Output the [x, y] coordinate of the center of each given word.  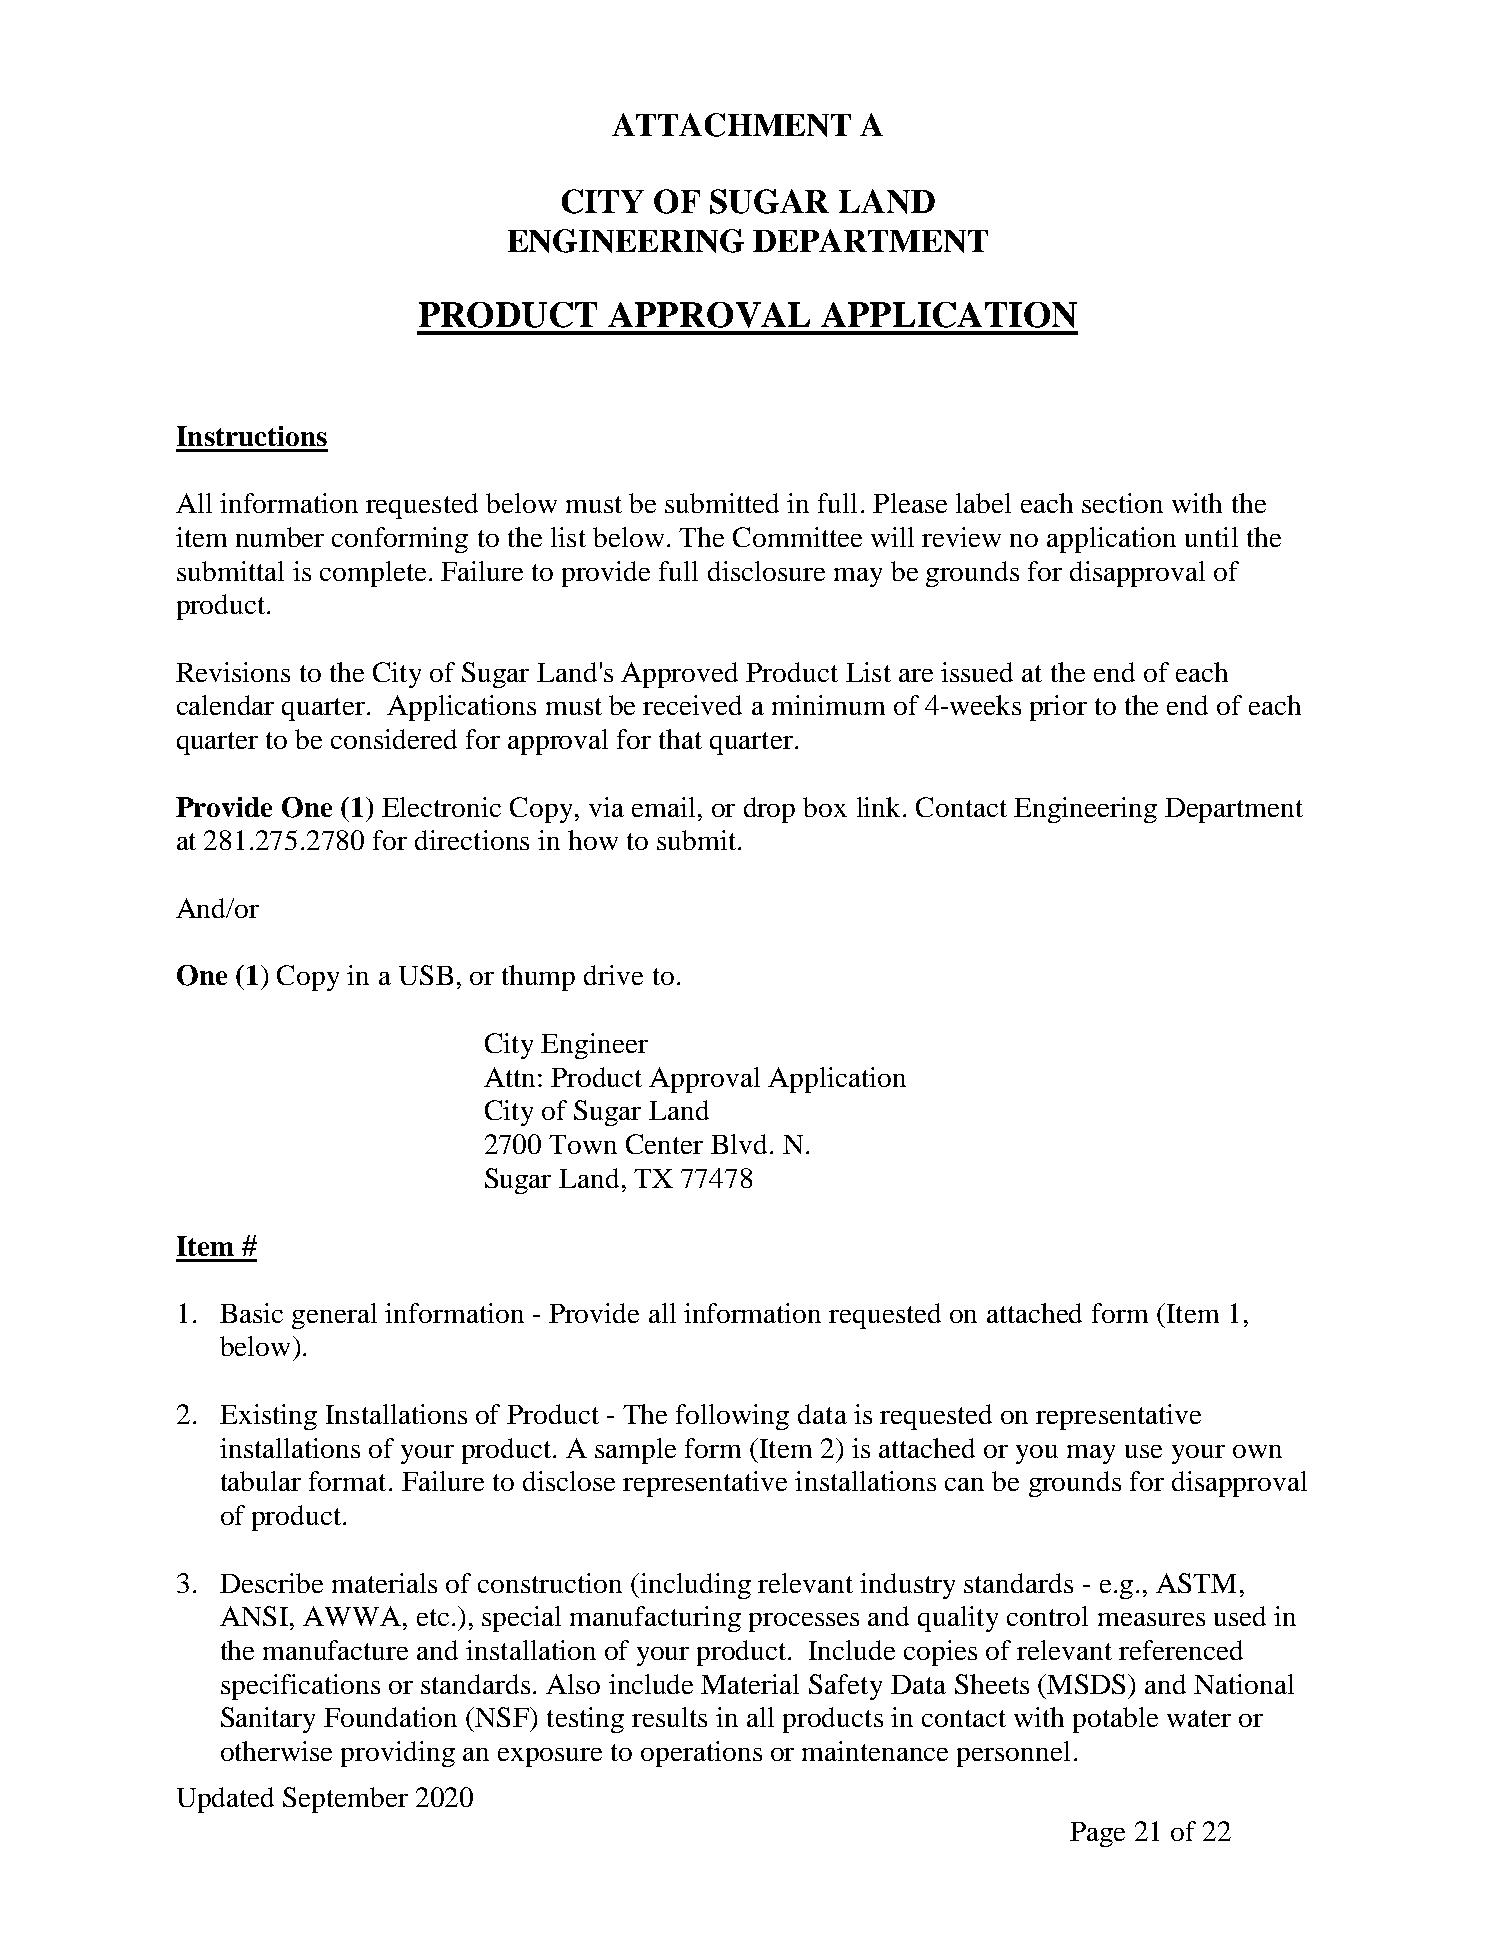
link [880, 807]
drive [613, 975]
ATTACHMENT [731, 125]
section [1122, 503]
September [345, 1800]
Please [910, 503]
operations [701, 1754]
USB [426, 975]
